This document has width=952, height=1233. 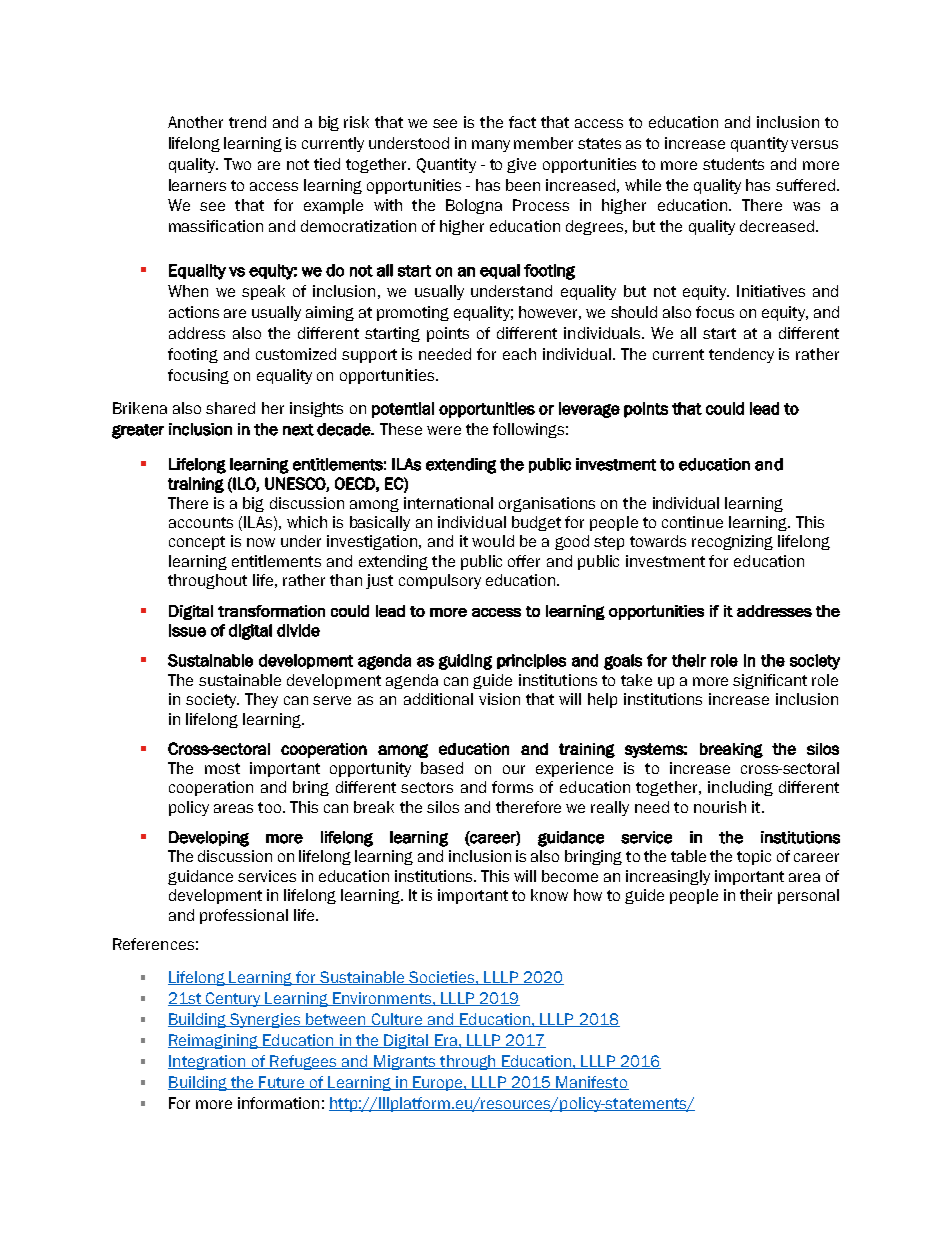 I want to click on Manifesto, so click(x=591, y=1083).
